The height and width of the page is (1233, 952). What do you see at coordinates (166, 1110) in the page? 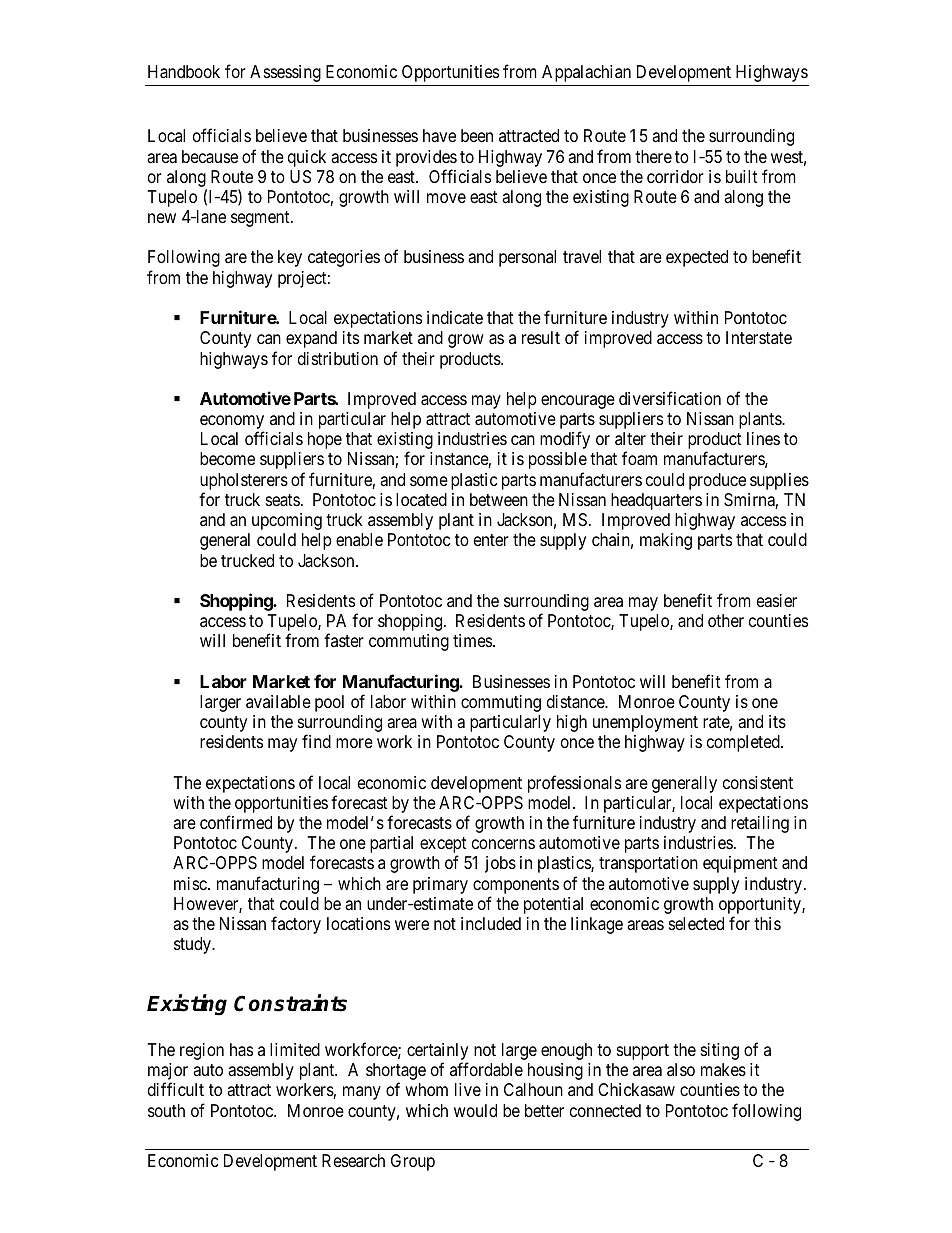
I see `south` at bounding box center [166, 1110].
